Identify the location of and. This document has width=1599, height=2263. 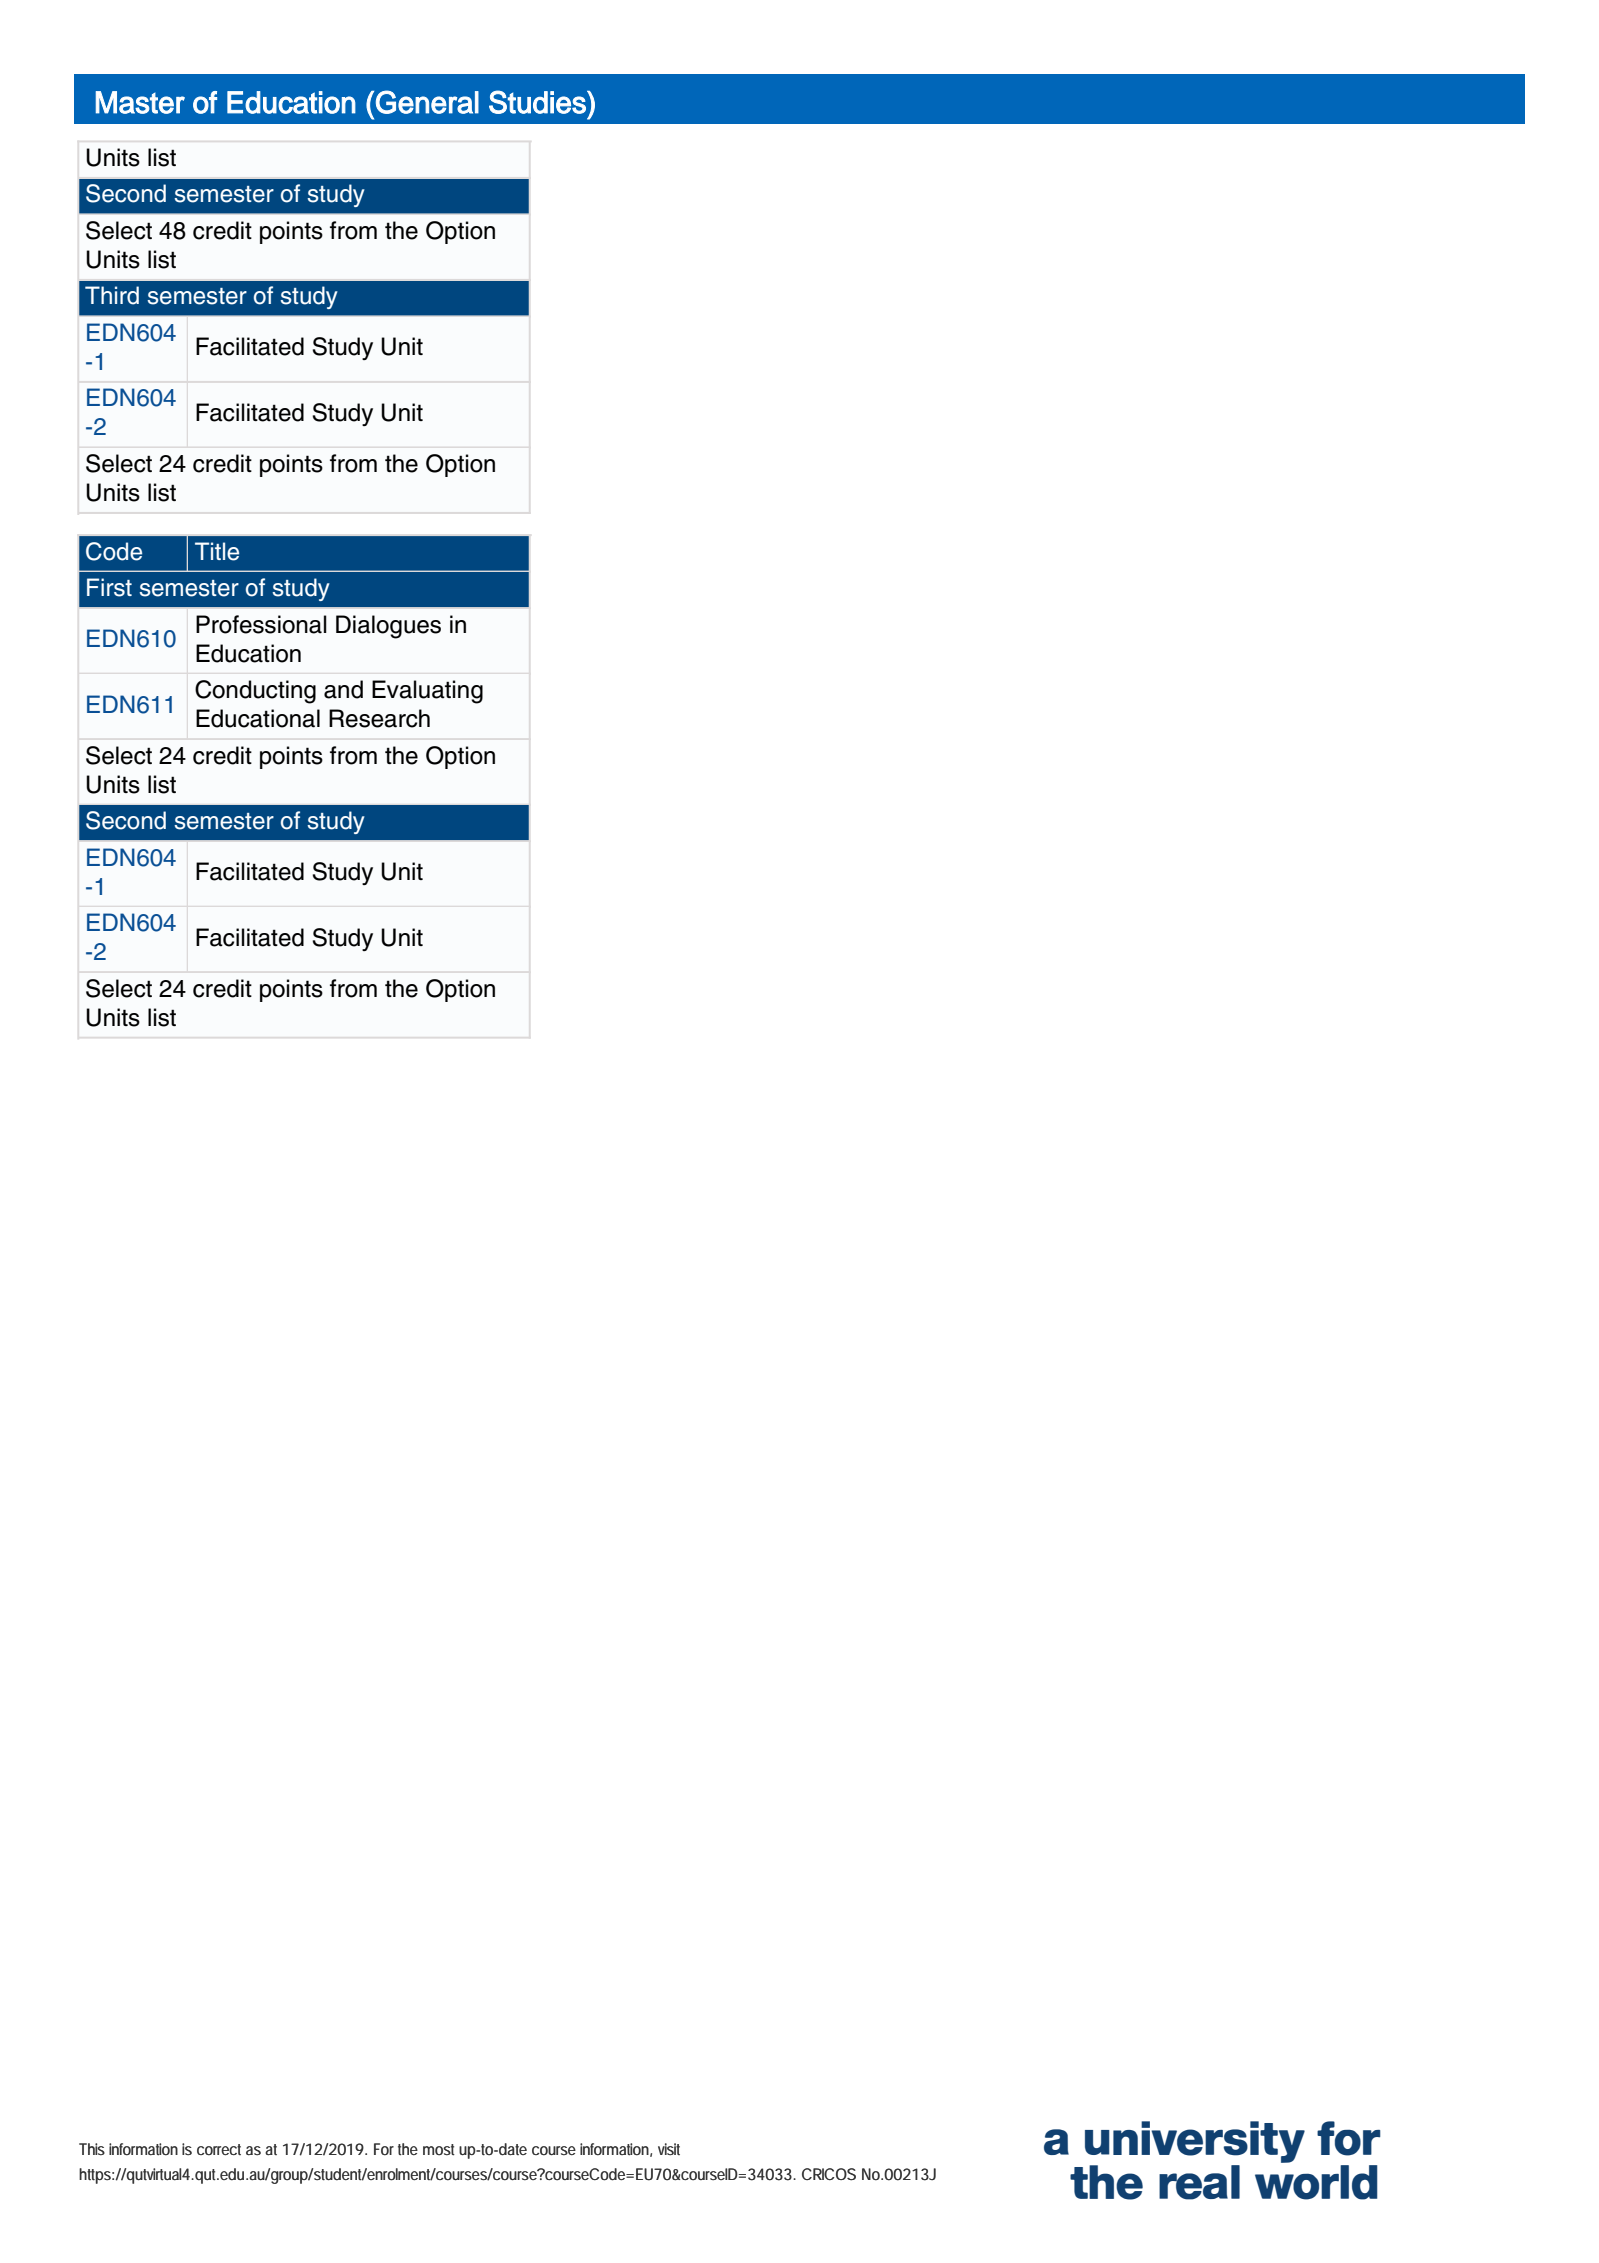
(343, 689).
